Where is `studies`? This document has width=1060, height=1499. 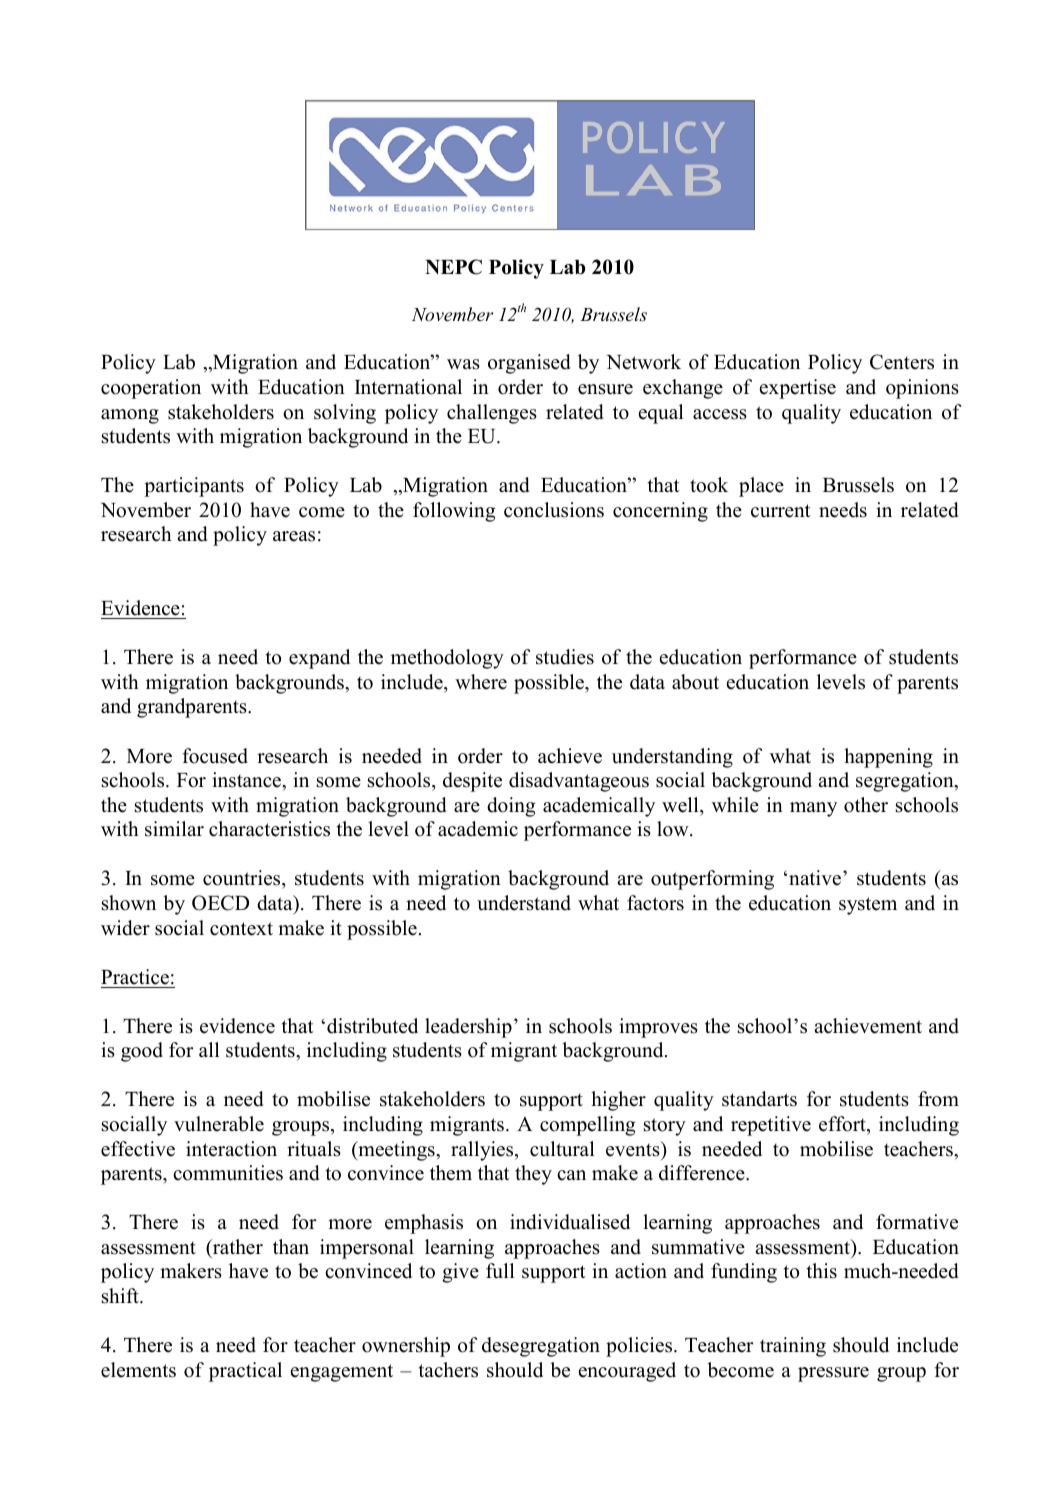 studies is located at coordinates (565, 657).
